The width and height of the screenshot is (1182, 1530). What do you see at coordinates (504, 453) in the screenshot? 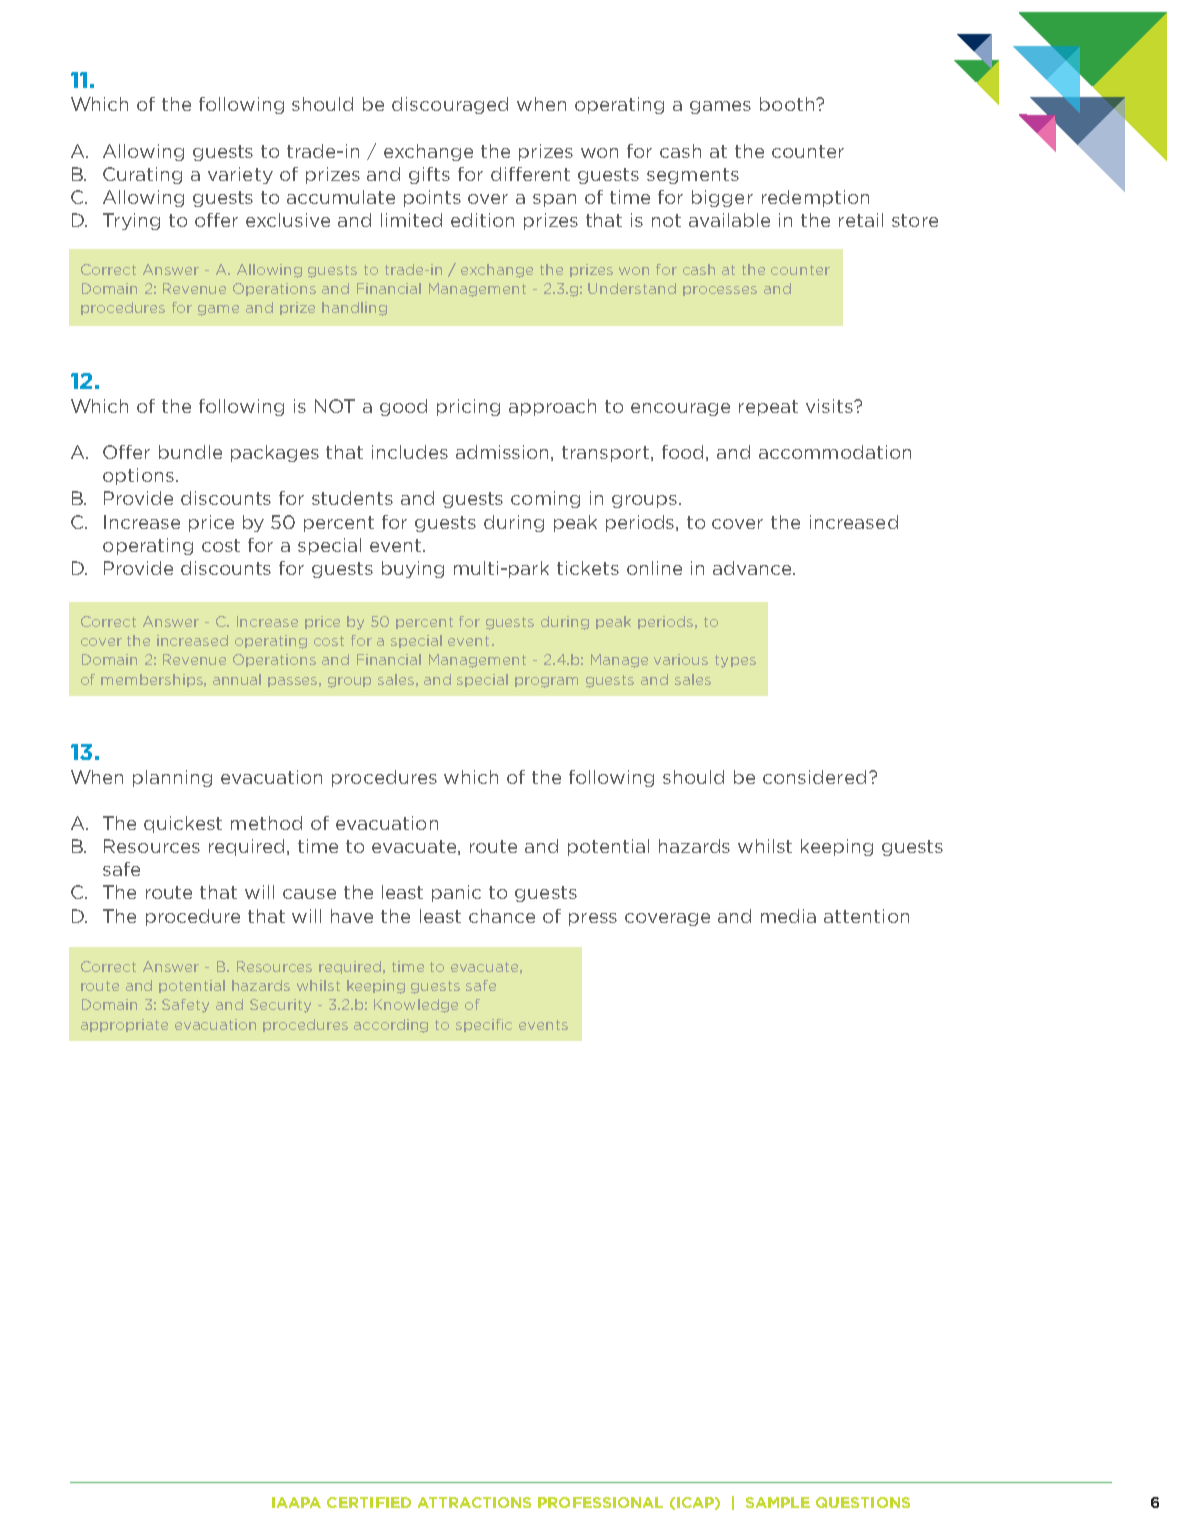
I see `admission` at bounding box center [504, 453].
